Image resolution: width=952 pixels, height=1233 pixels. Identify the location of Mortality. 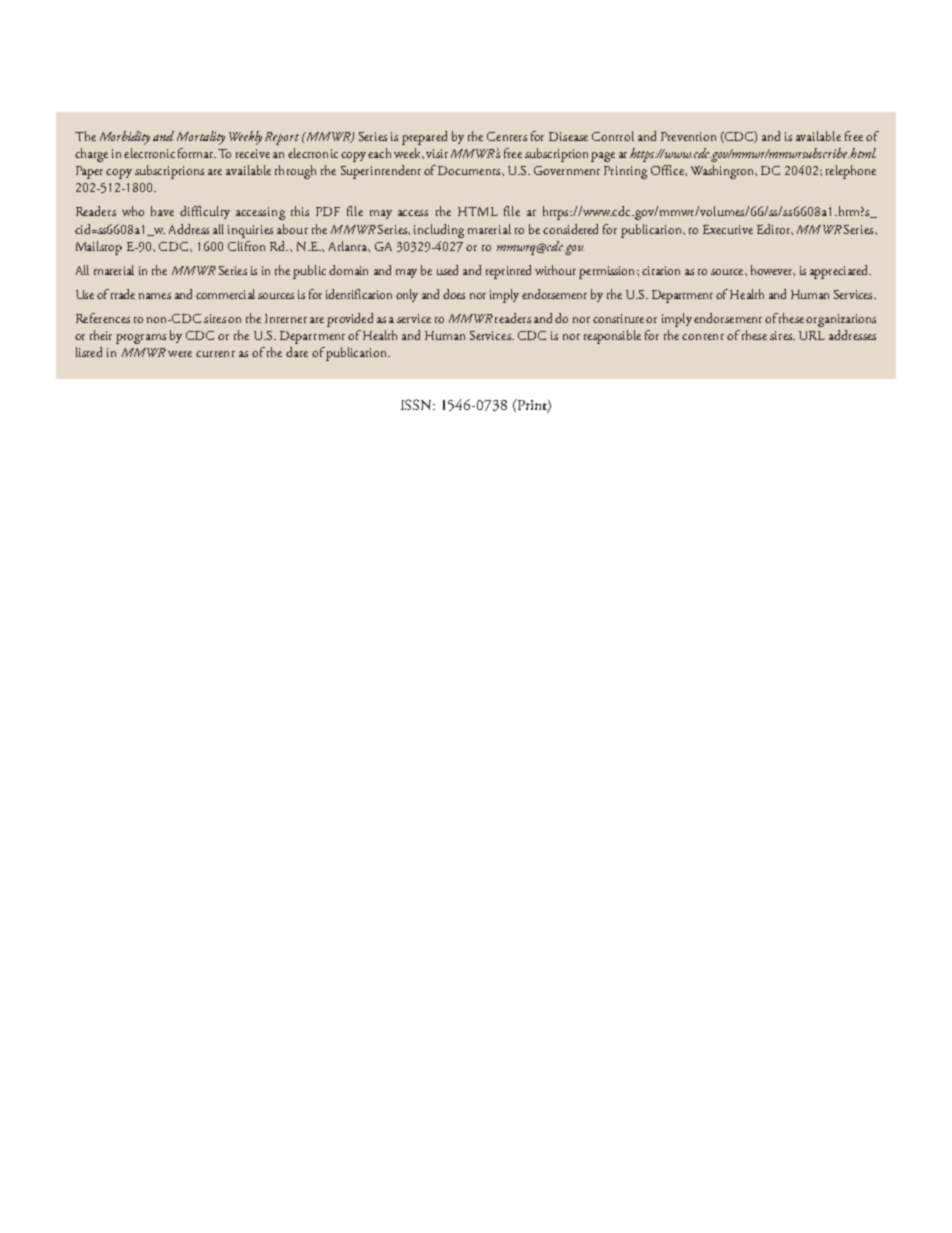
(201, 138).
